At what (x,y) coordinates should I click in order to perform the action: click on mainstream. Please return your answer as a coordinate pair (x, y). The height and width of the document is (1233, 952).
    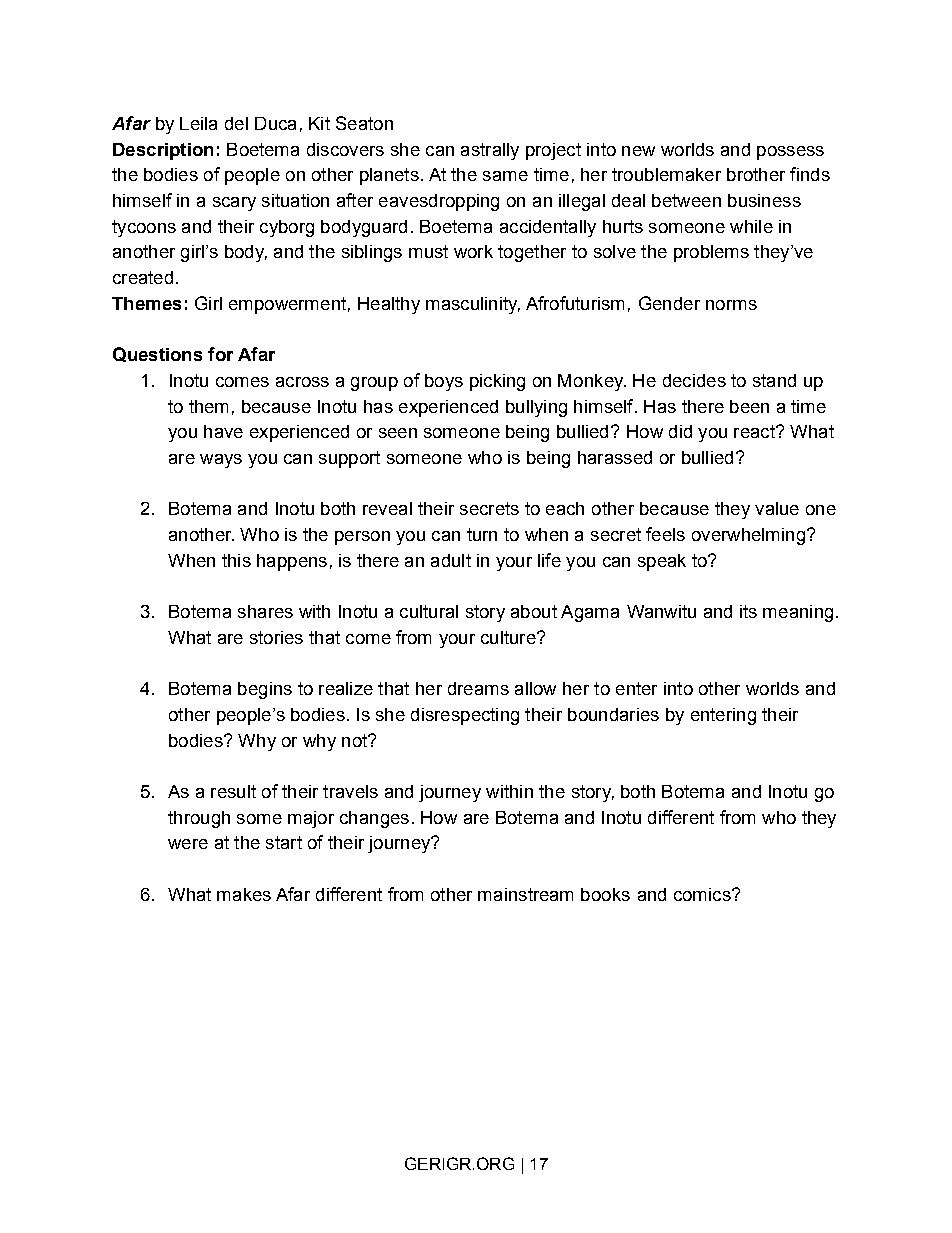
    Looking at the image, I should click on (525, 894).
